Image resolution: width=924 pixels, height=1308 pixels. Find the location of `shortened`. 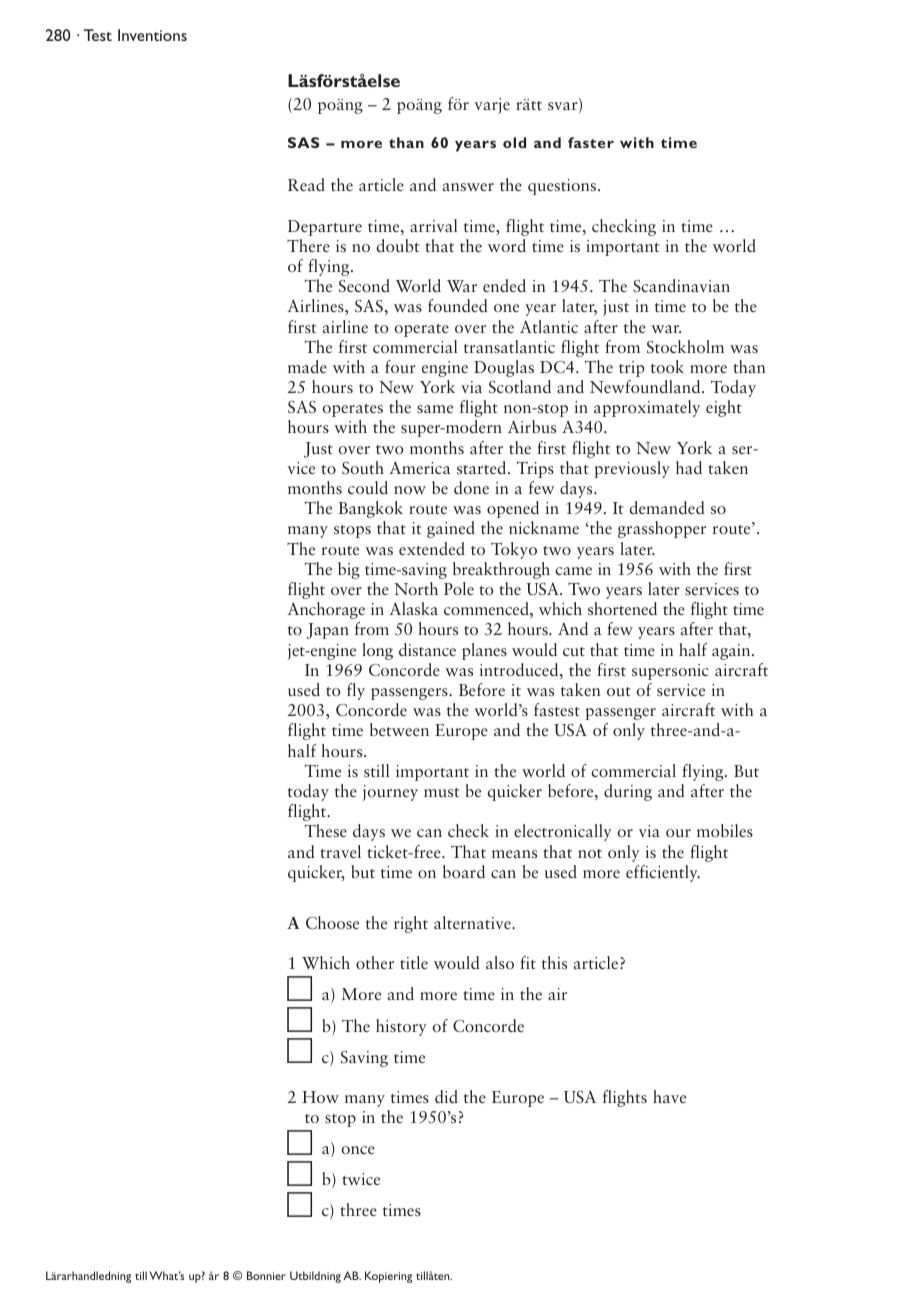

shortened is located at coordinates (622, 608).
